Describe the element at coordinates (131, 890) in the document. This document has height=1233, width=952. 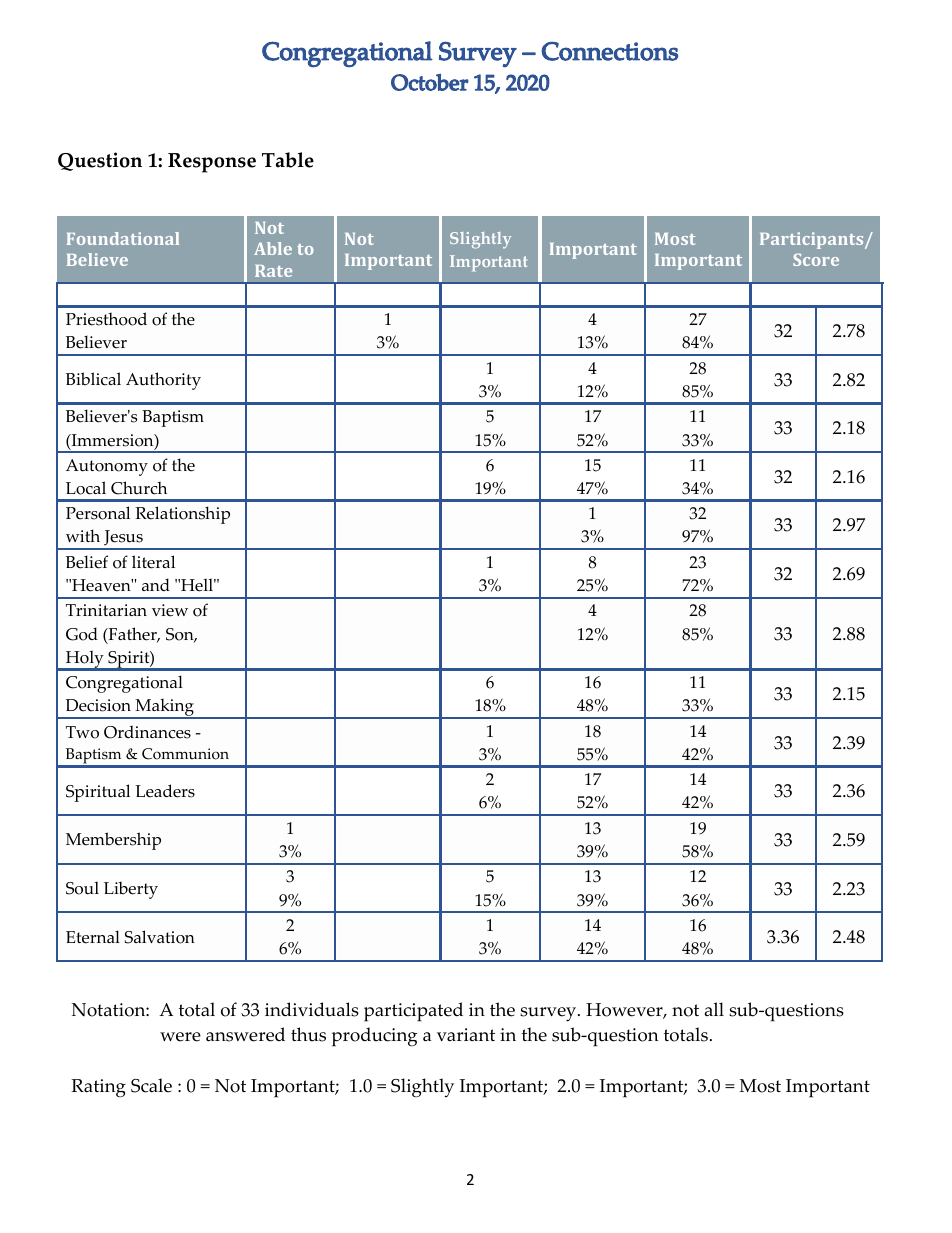
I see `Liberty` at that location.
